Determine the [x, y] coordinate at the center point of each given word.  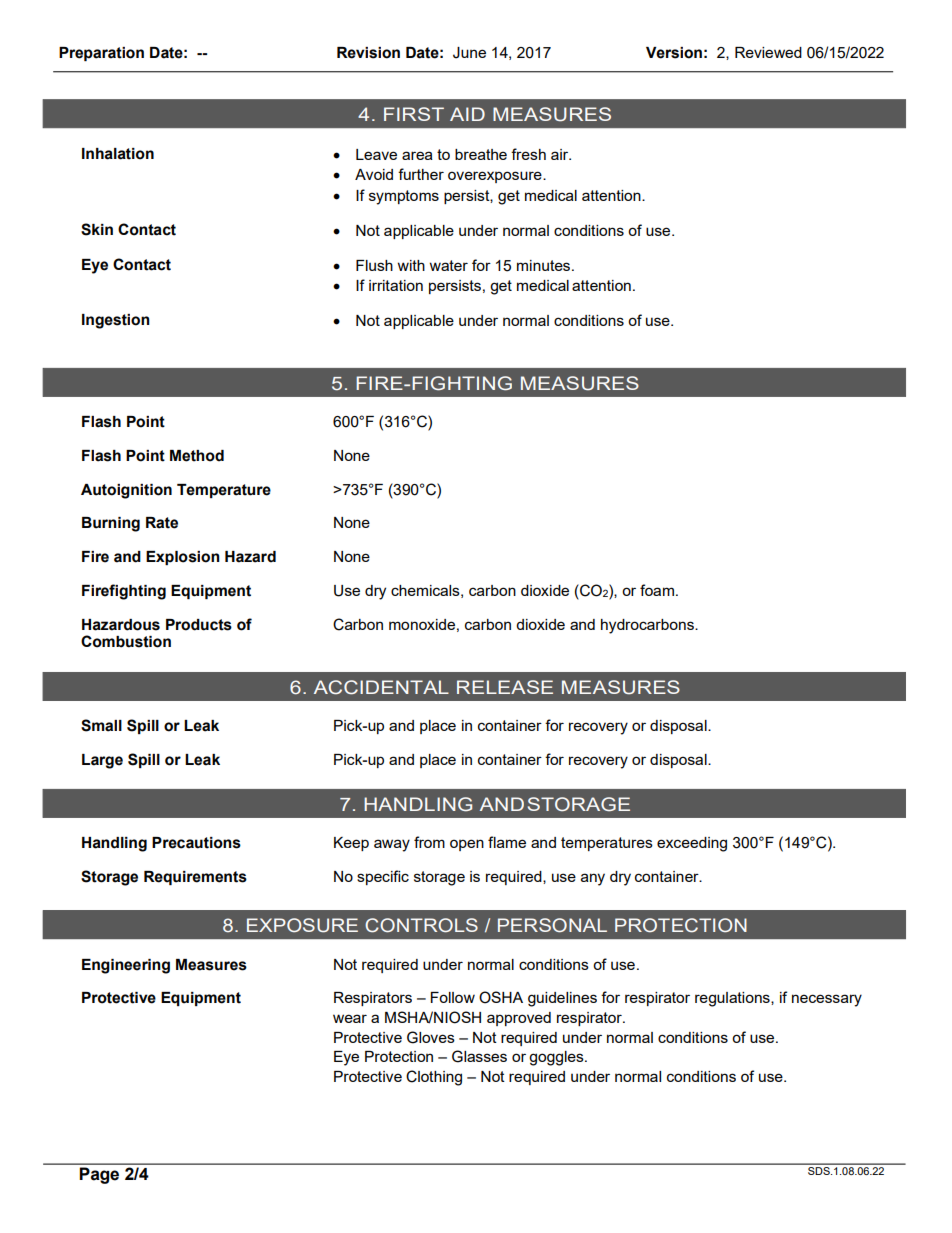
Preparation [101, 54]
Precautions [196, 843]
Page [99, 1175]
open [467, 845]
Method [197, 456]
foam [657, 590]
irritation [396, 285]
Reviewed [768, 52]
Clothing [434, 1078]
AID [467, 114]
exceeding [692, 844]
